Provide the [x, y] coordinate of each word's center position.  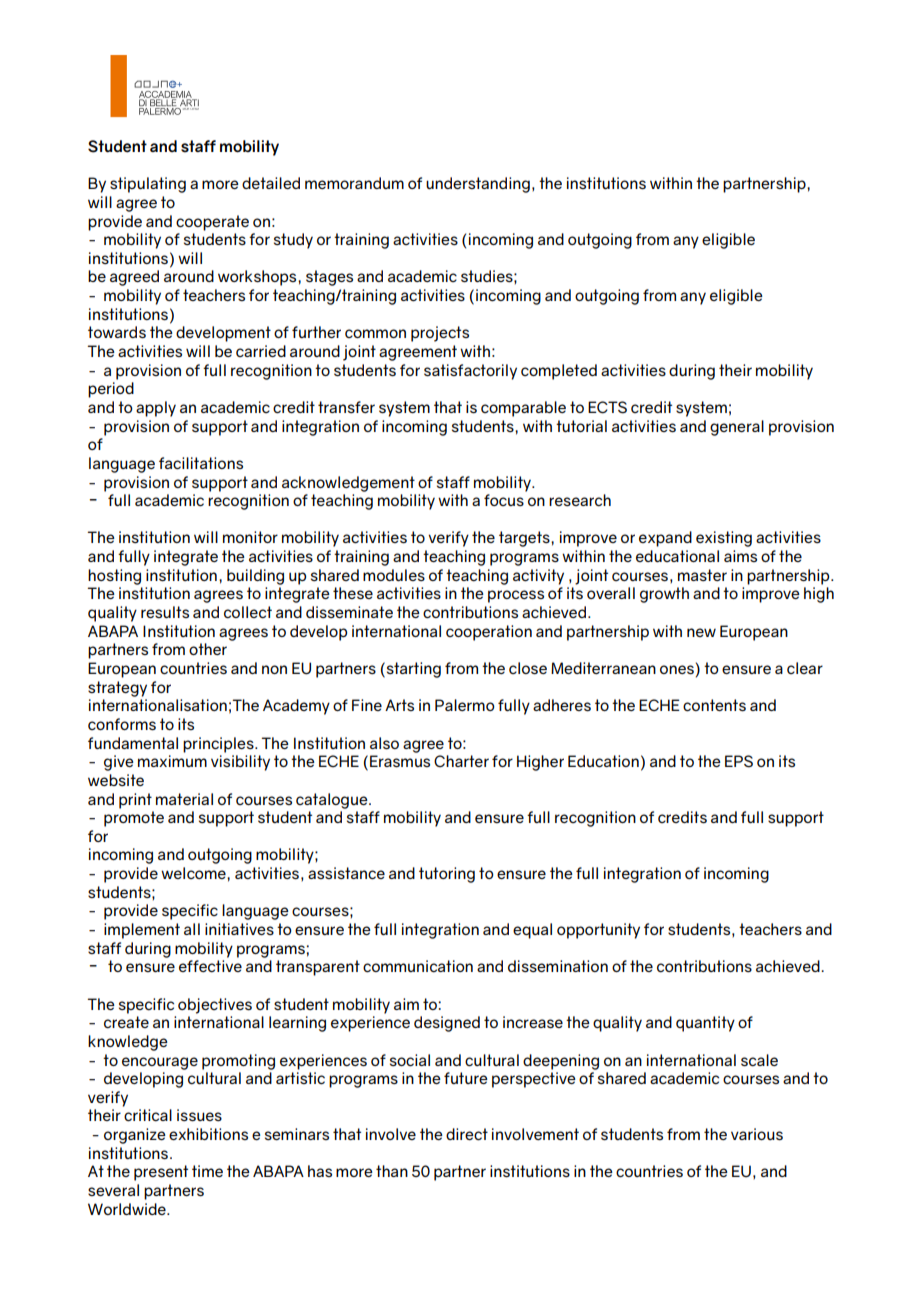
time [207, 1171]
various [757, 1134]
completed [559, 372]
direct [467, 1134]
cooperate [212, 223]
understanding [478, 185]
